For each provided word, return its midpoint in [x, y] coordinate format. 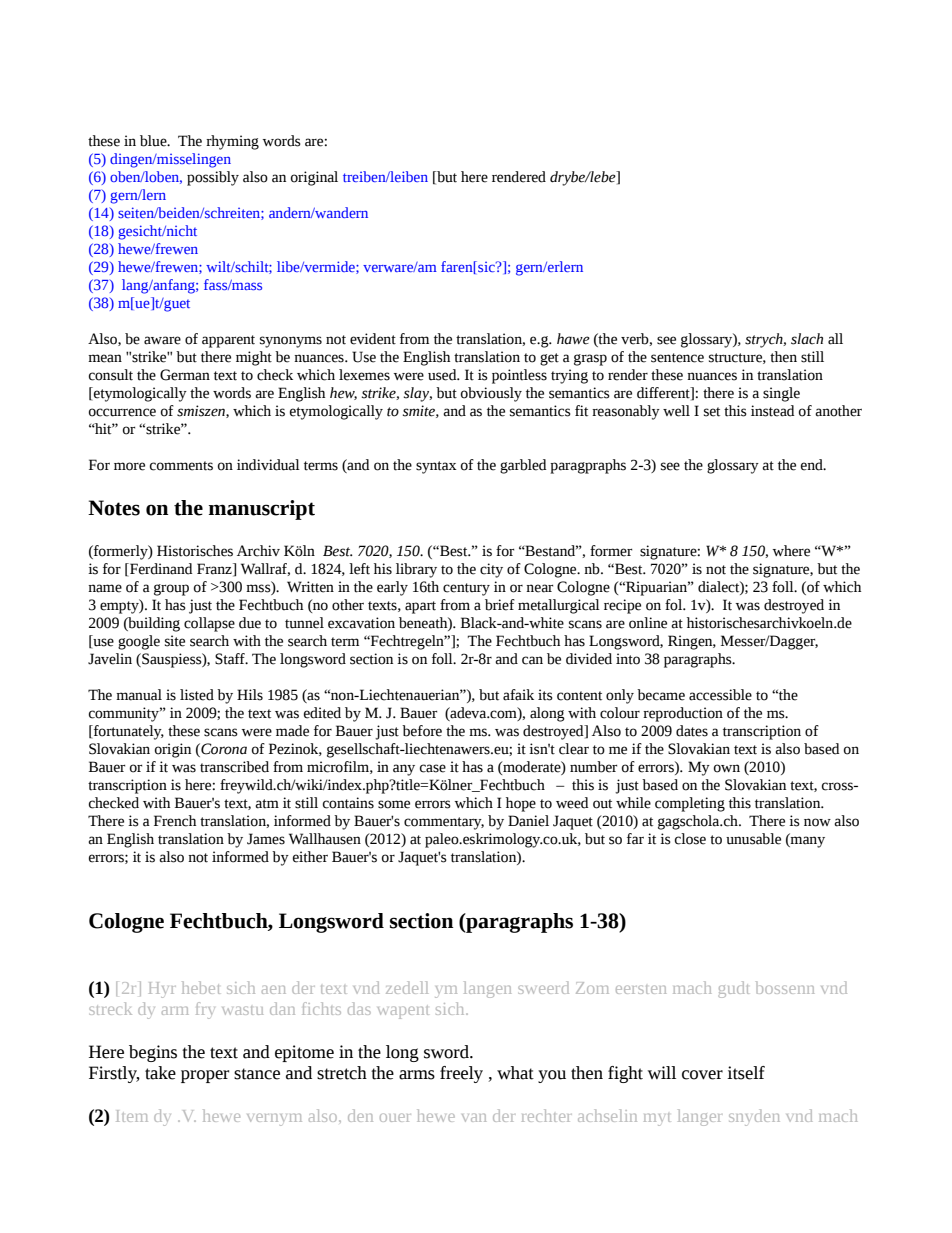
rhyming [232, 142]
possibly [213, 178]
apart [420, 607]
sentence [677, 358]
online [648, 623]
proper [205, 1076]
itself [746, 1073]
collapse [209, 624]
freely [461, 1074]
